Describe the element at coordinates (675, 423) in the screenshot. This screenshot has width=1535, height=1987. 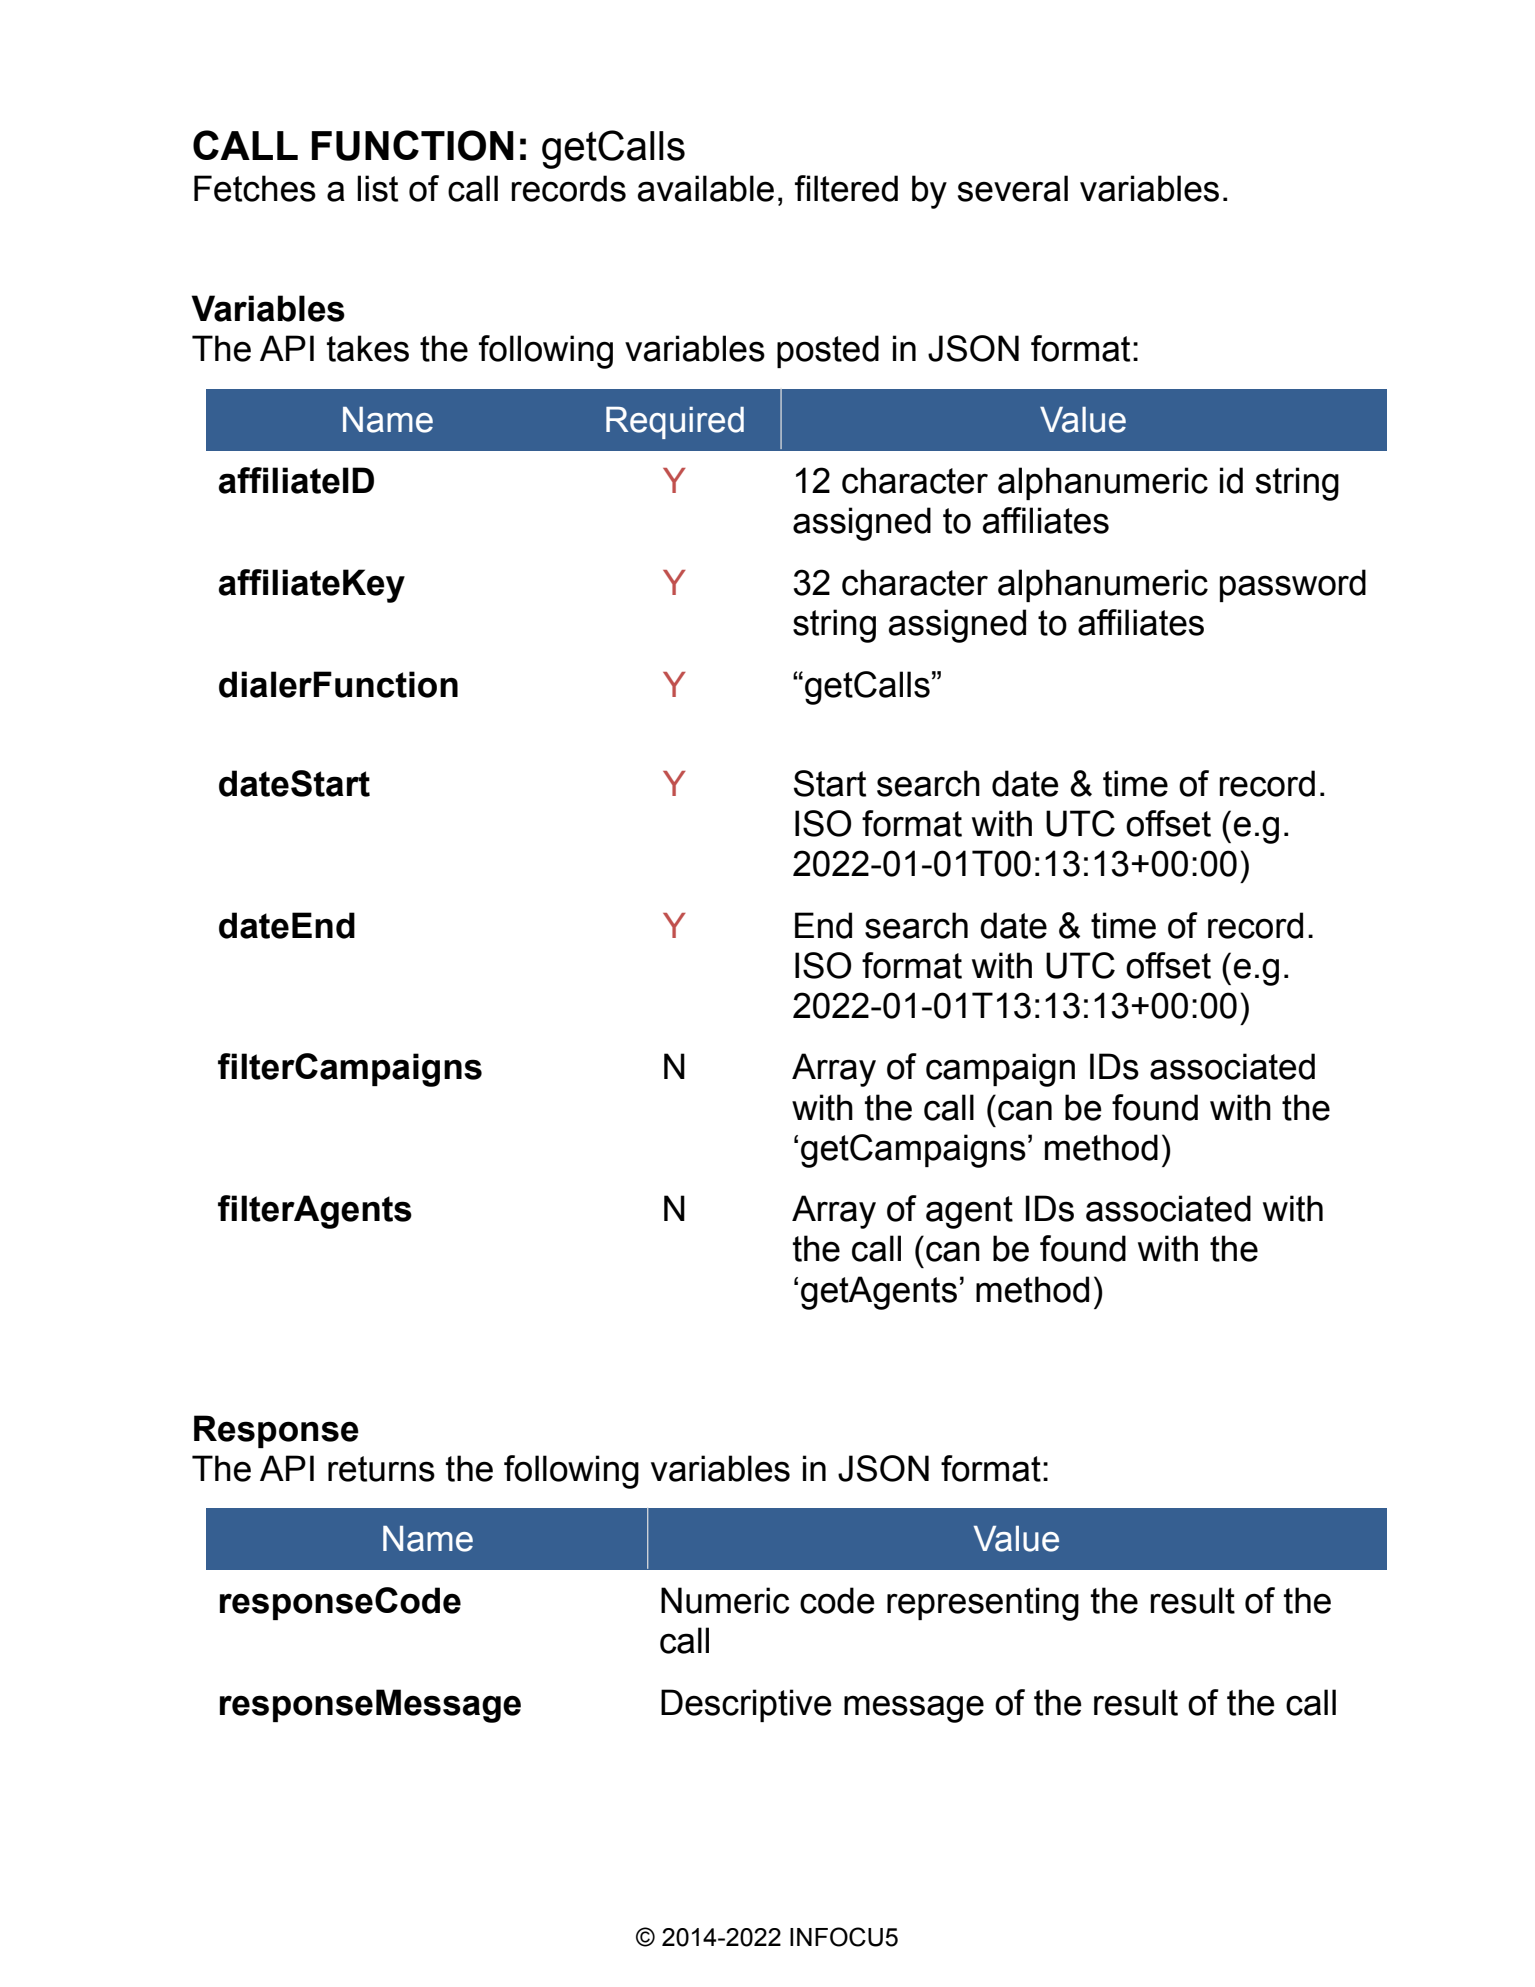
I see `Required` at that location.
